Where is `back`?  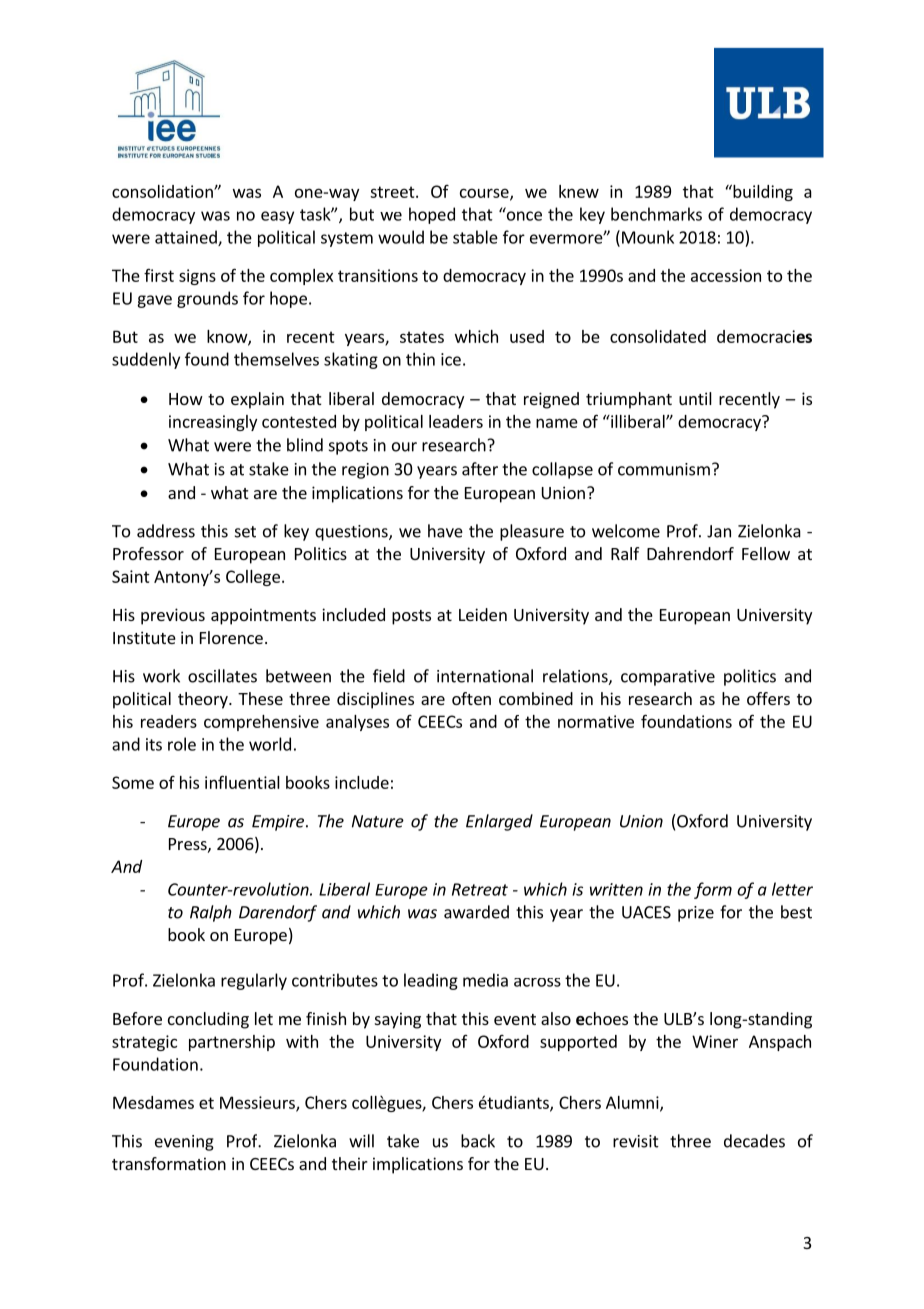
back is located at coordinates (478, 1141).
